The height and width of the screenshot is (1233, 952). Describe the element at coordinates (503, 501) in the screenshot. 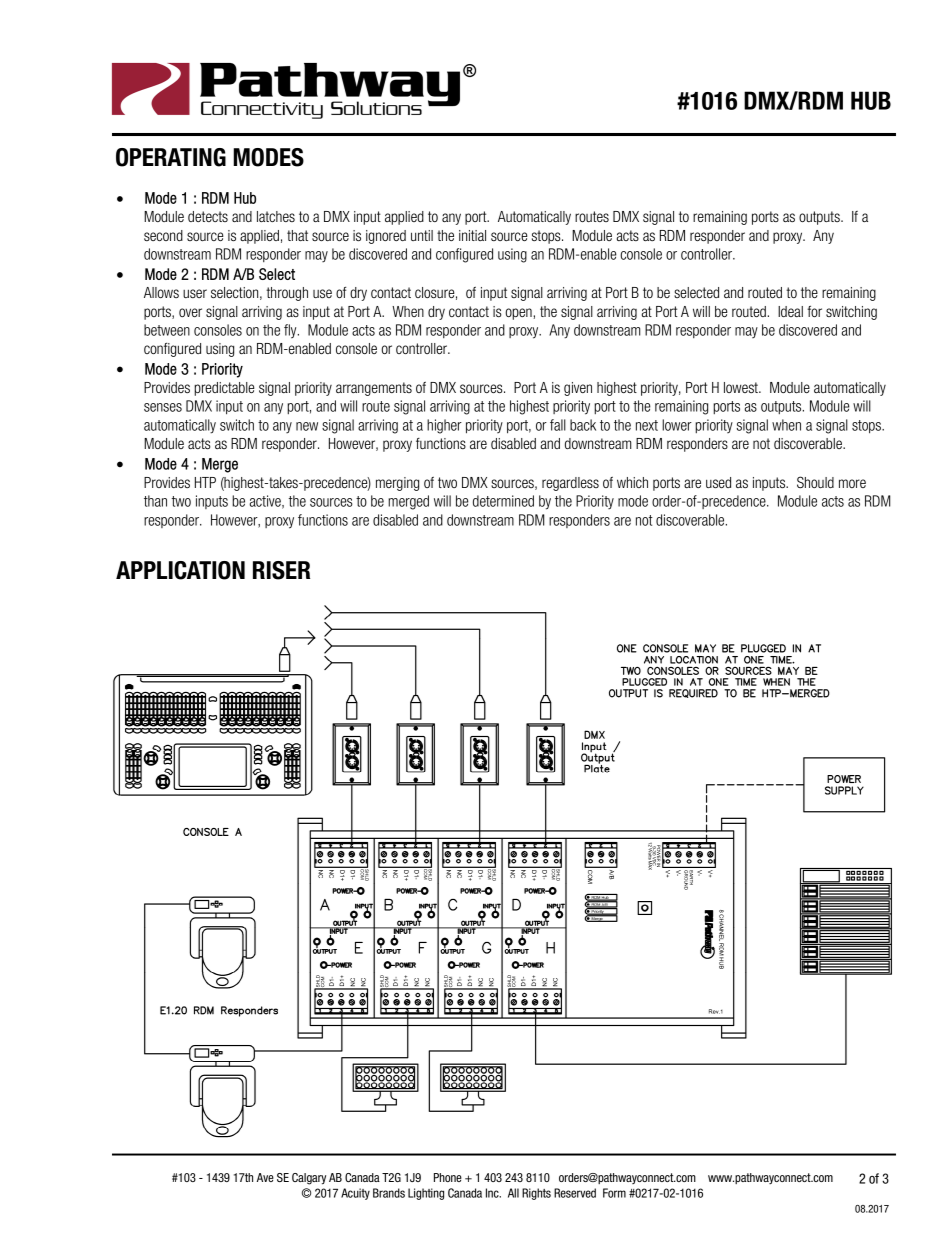

I see `determined` at that location.
